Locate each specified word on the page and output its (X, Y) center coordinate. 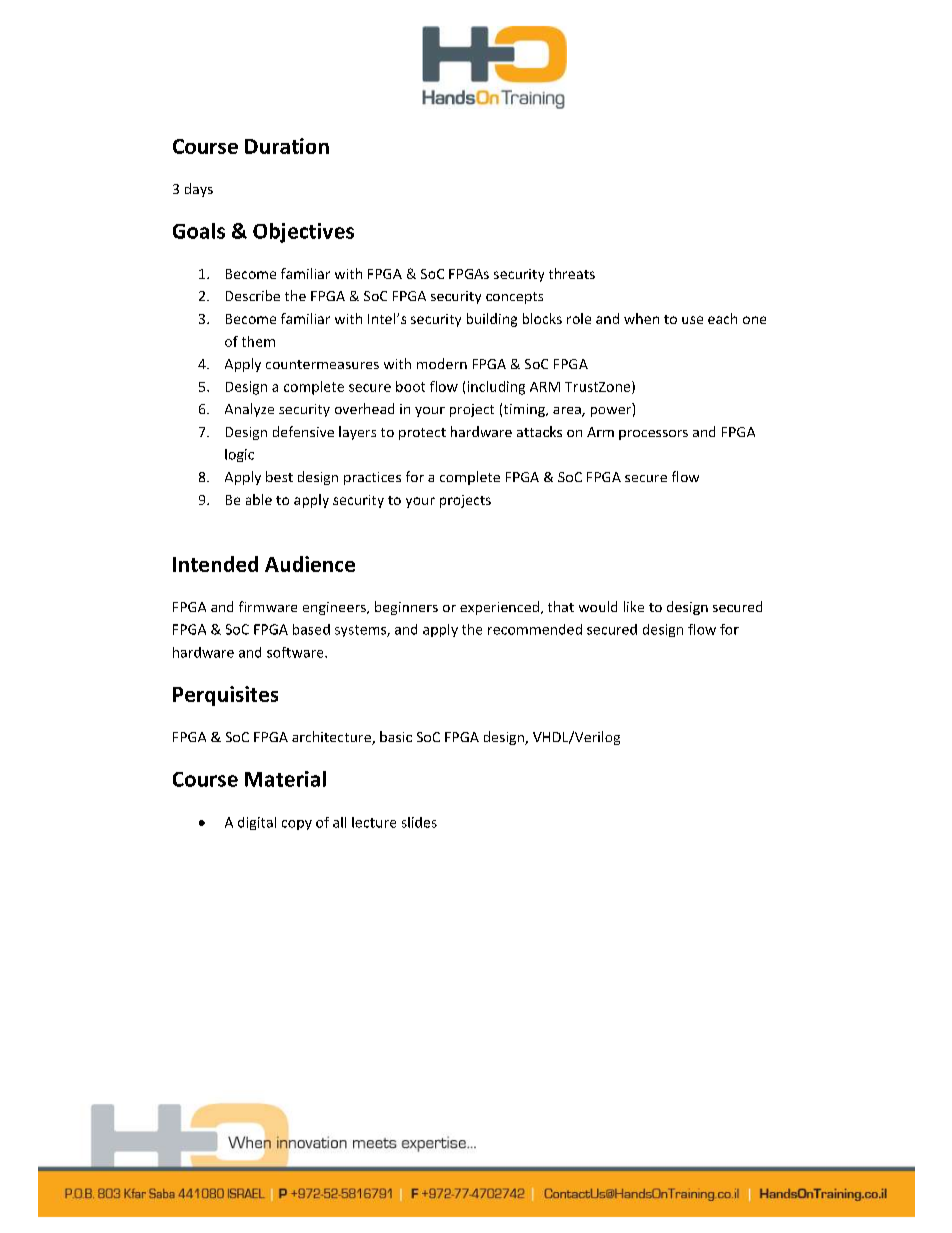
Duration (287, 146)
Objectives (303, 233)
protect (422, 434)
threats (572, 273)
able (259, 499)
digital (257, 823)
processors (653, 435)
